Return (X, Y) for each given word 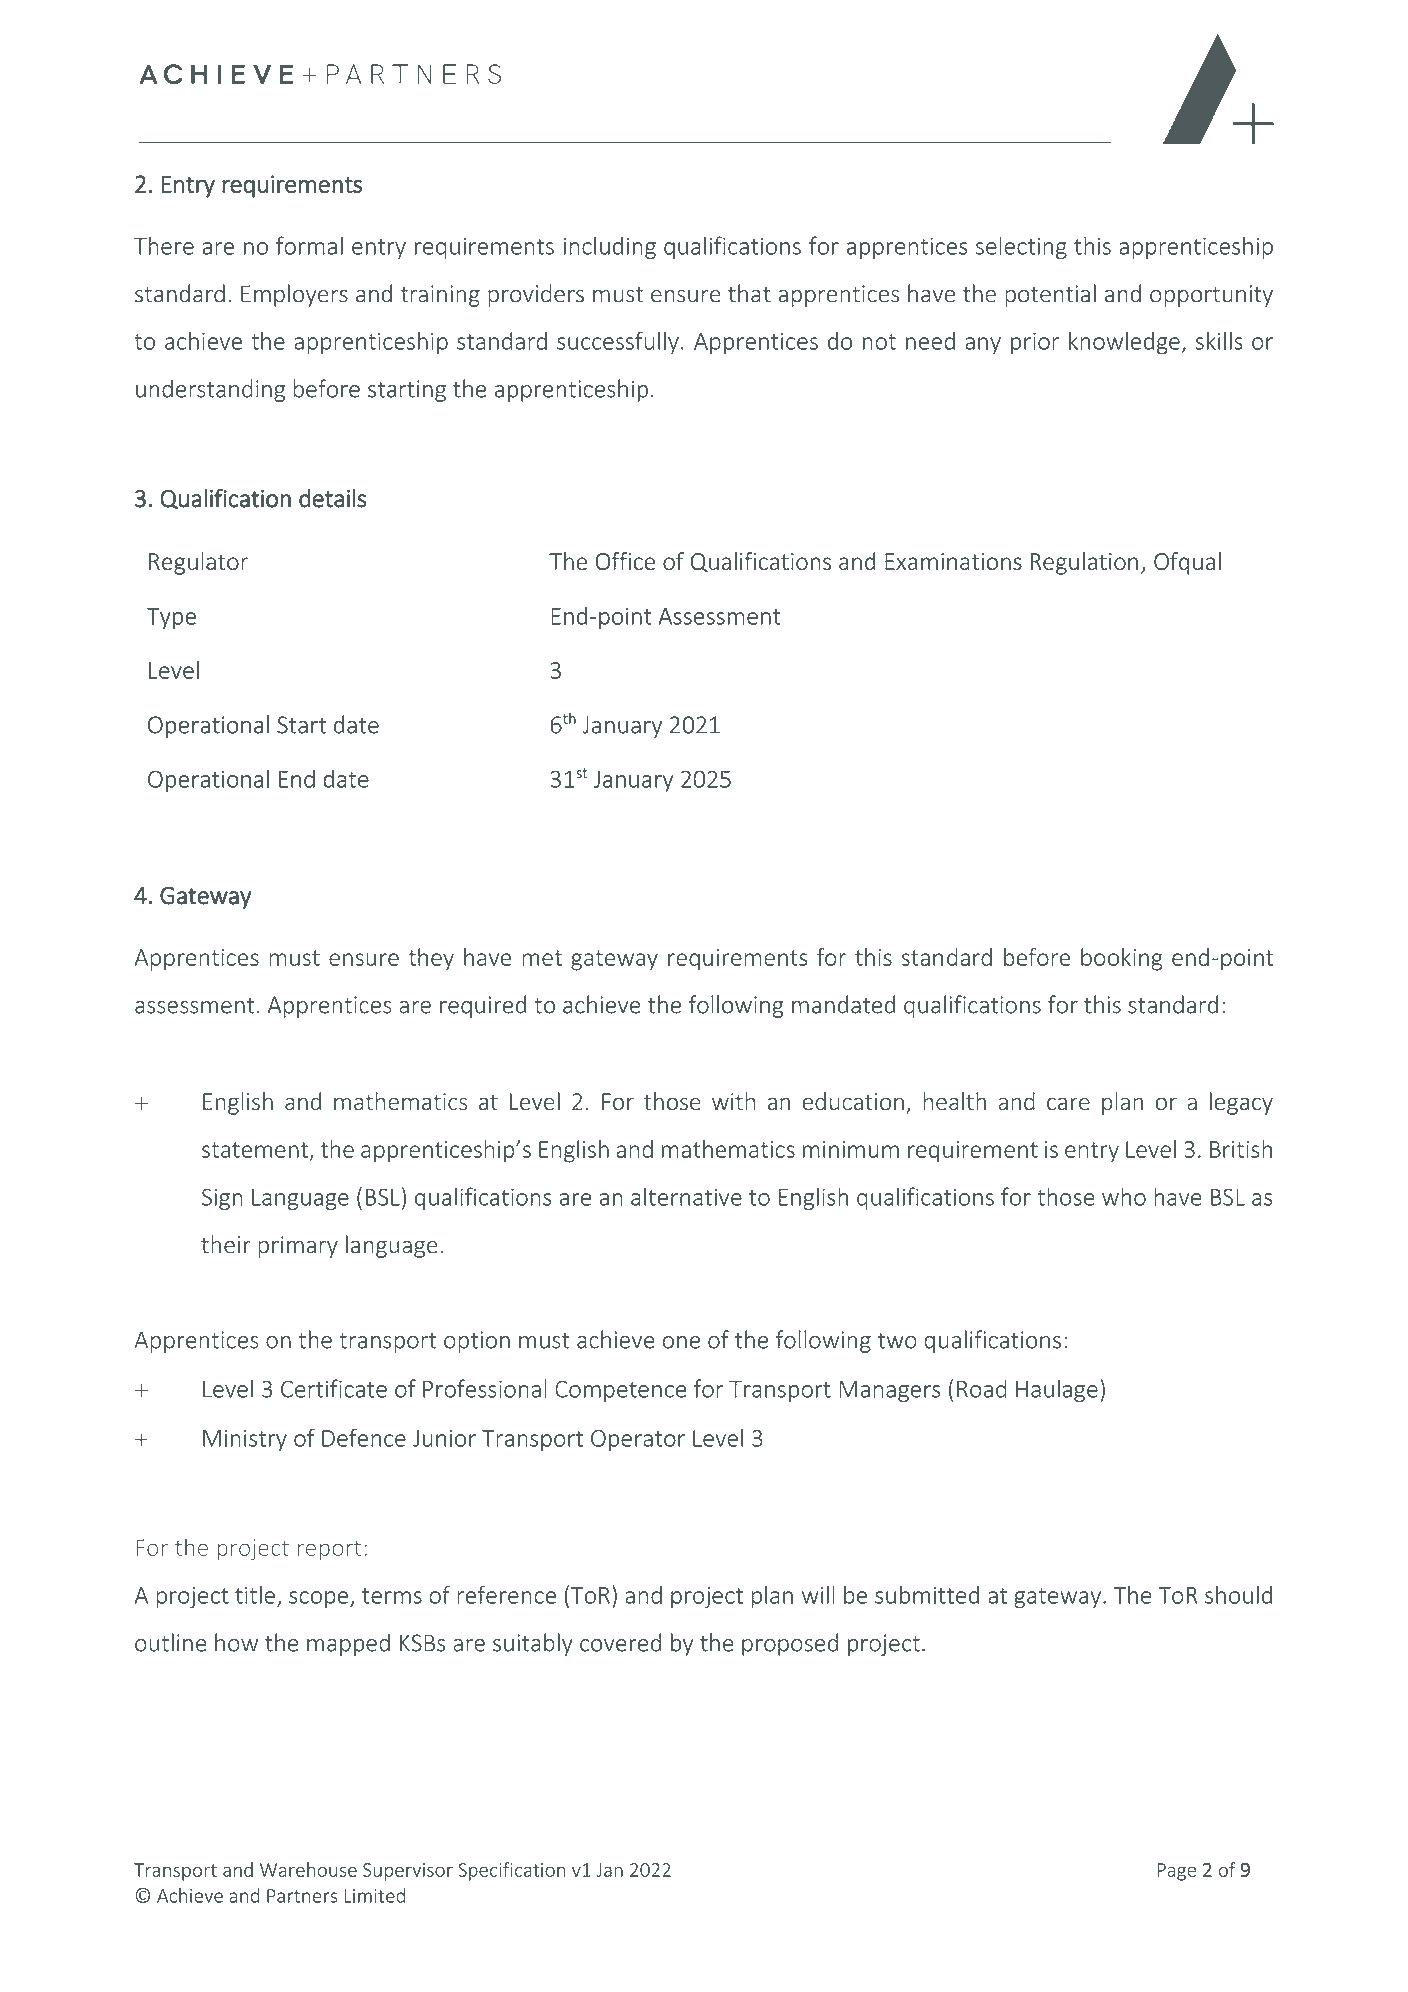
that (749, 293)
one (681, 1342)
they (431, 959)
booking (1122, 959)
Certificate (334, 1388)
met (542, 958)
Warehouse (308, 1869)
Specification (511, 1871)
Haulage (1057, 1390)
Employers (294, 295)
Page (1177, 1872)
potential (1050, 295)
